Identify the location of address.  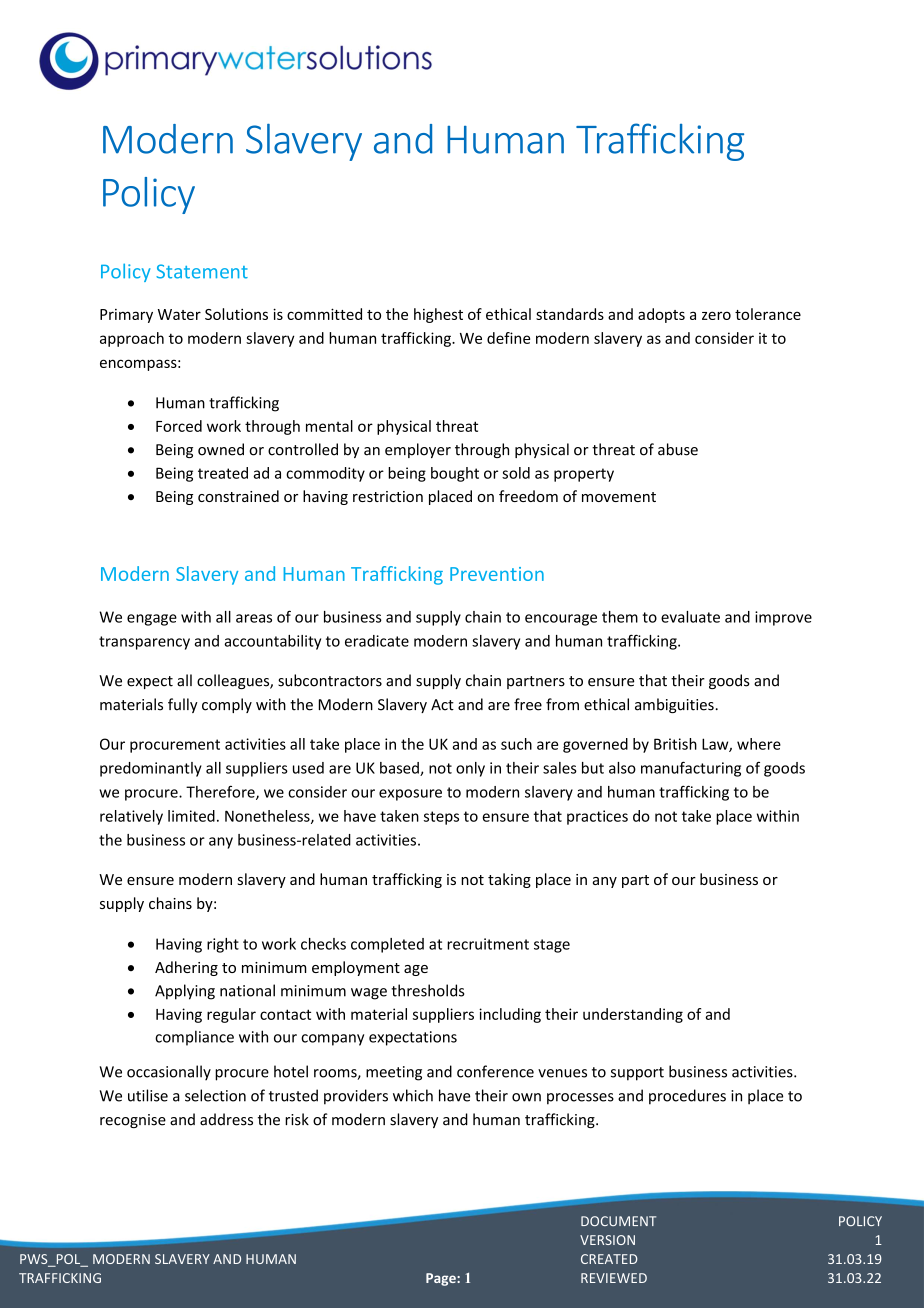
(226, 1119).
